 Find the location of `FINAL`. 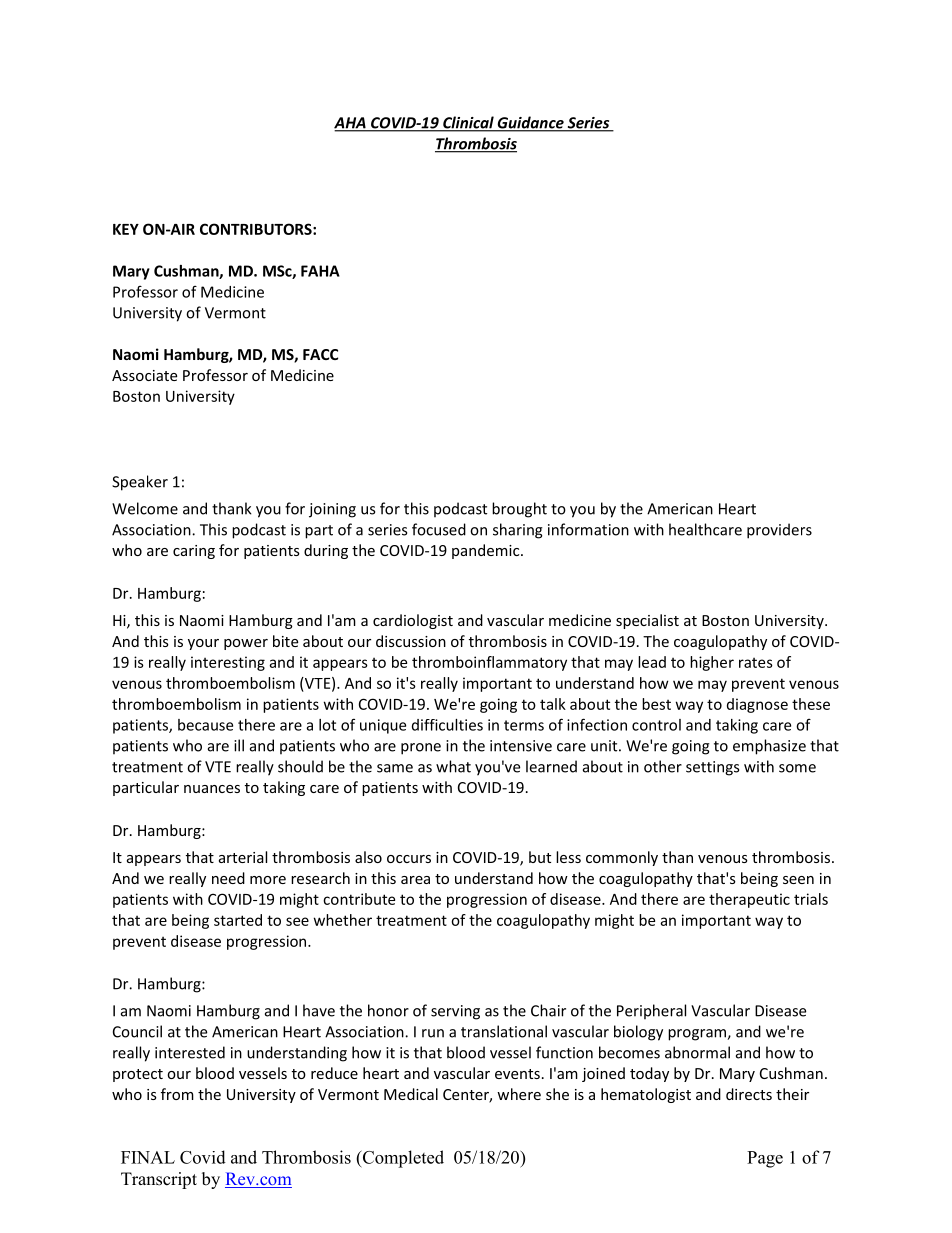

FINAL is located at coordinates (148, 1157).
